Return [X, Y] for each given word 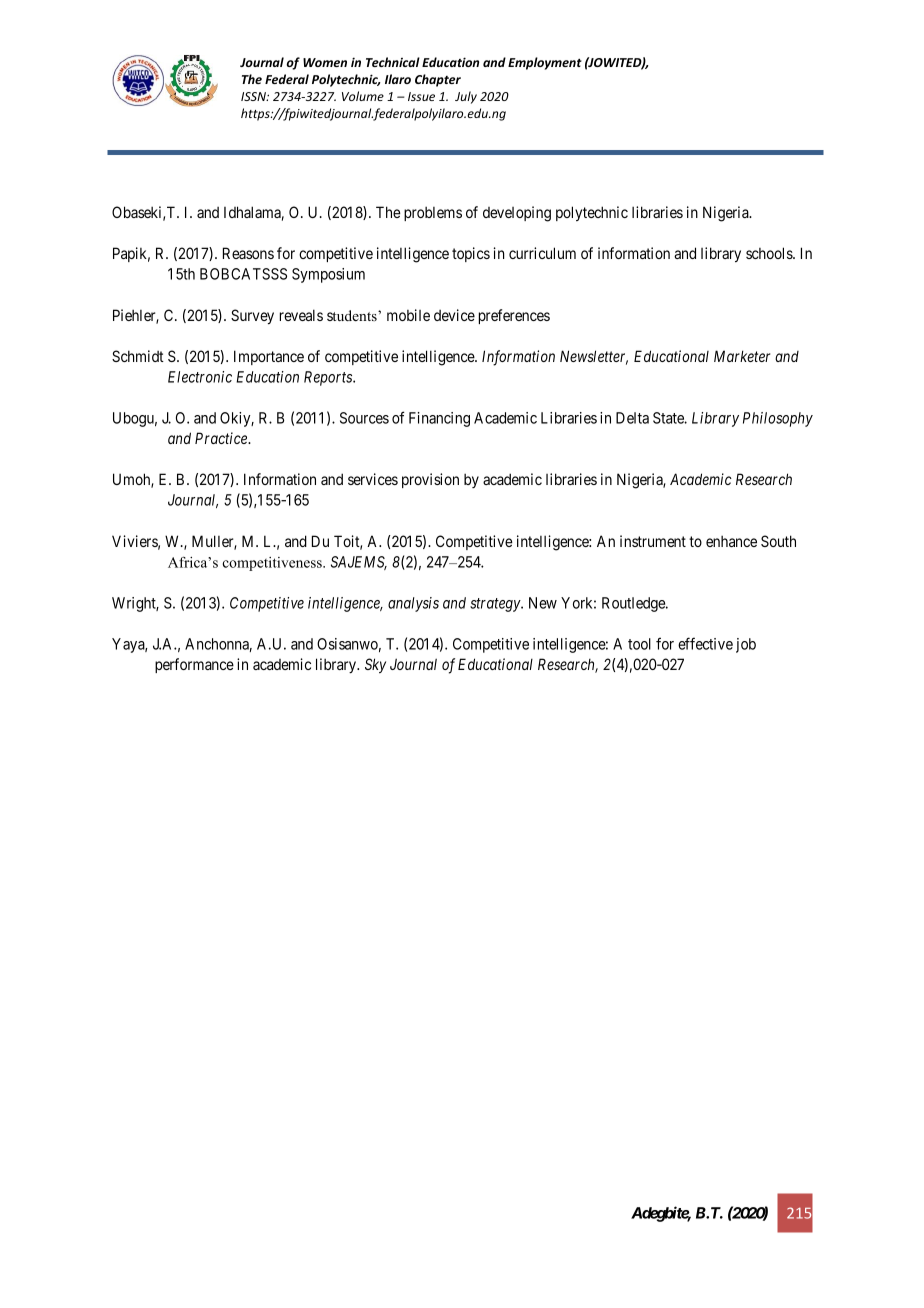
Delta [632, 418]
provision [430, 480]
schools [770, 253]
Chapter [438, 80]
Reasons [248, 253]
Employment [545, 63]
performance [194, 665]
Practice [222, 438]
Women [325, 62]
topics [471, 254]
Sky [375, 665]
